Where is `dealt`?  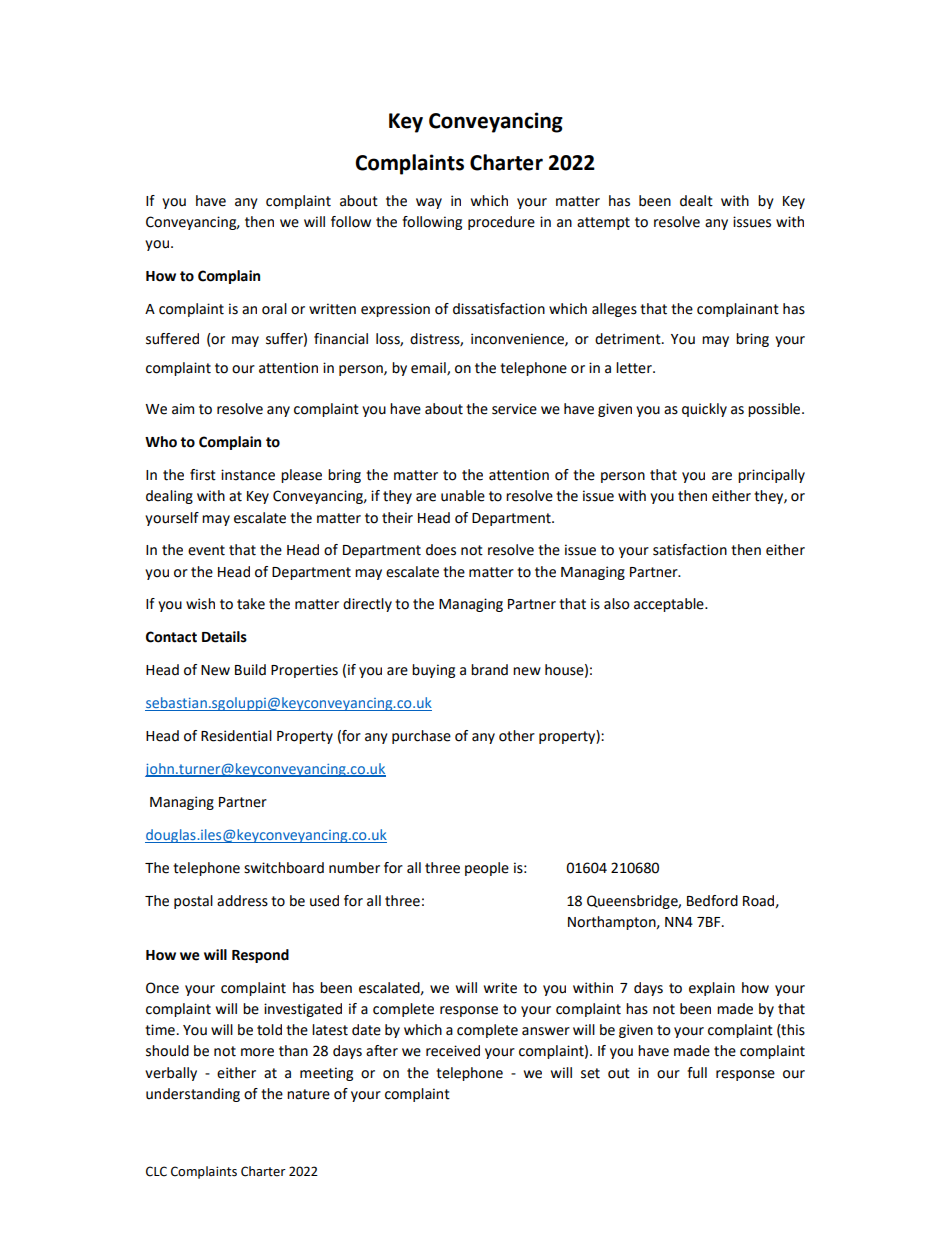
dealt is located at coordinates (696, 201).
